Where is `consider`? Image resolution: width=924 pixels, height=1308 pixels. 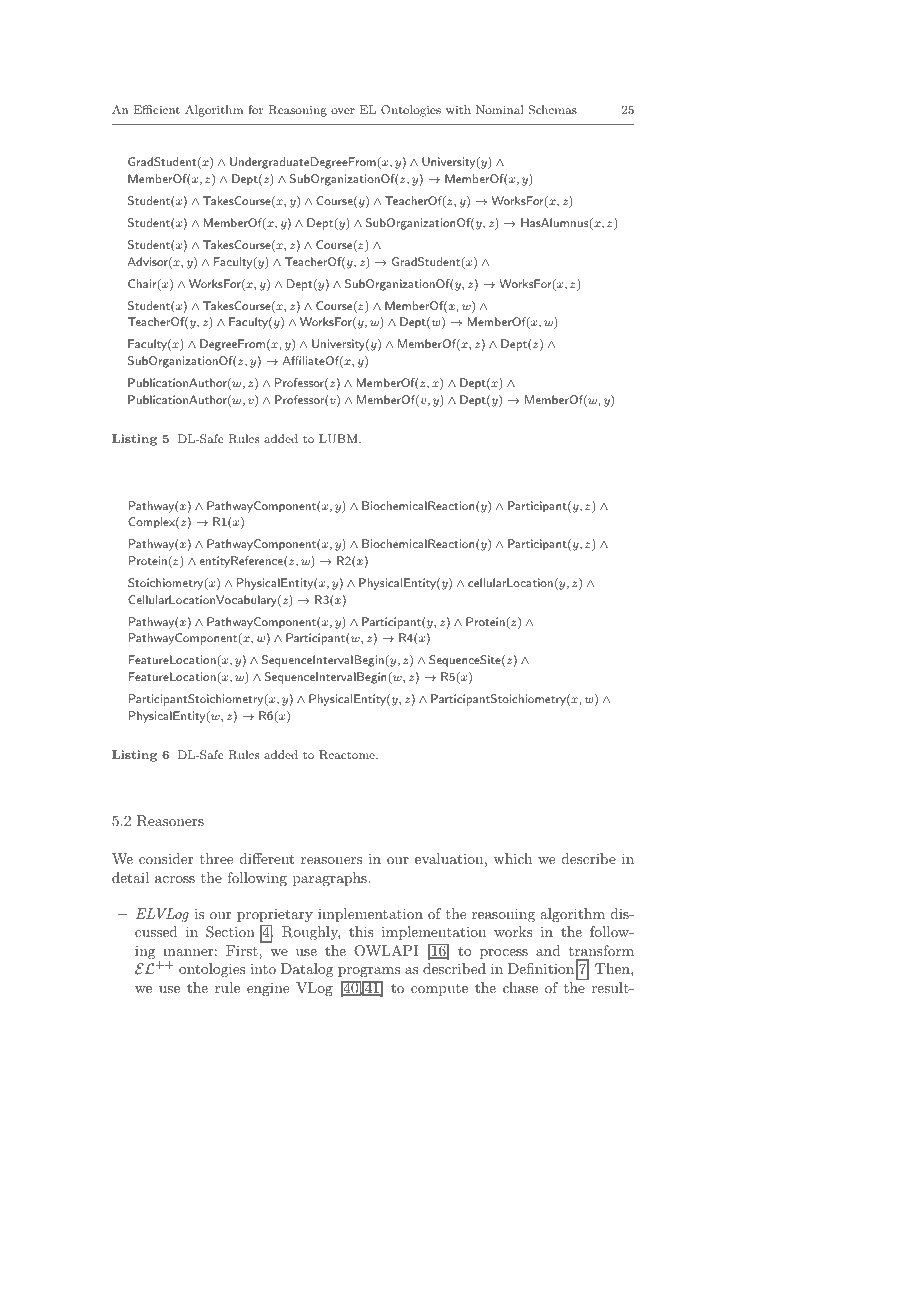
consider is located at coordinates (166, 858).
